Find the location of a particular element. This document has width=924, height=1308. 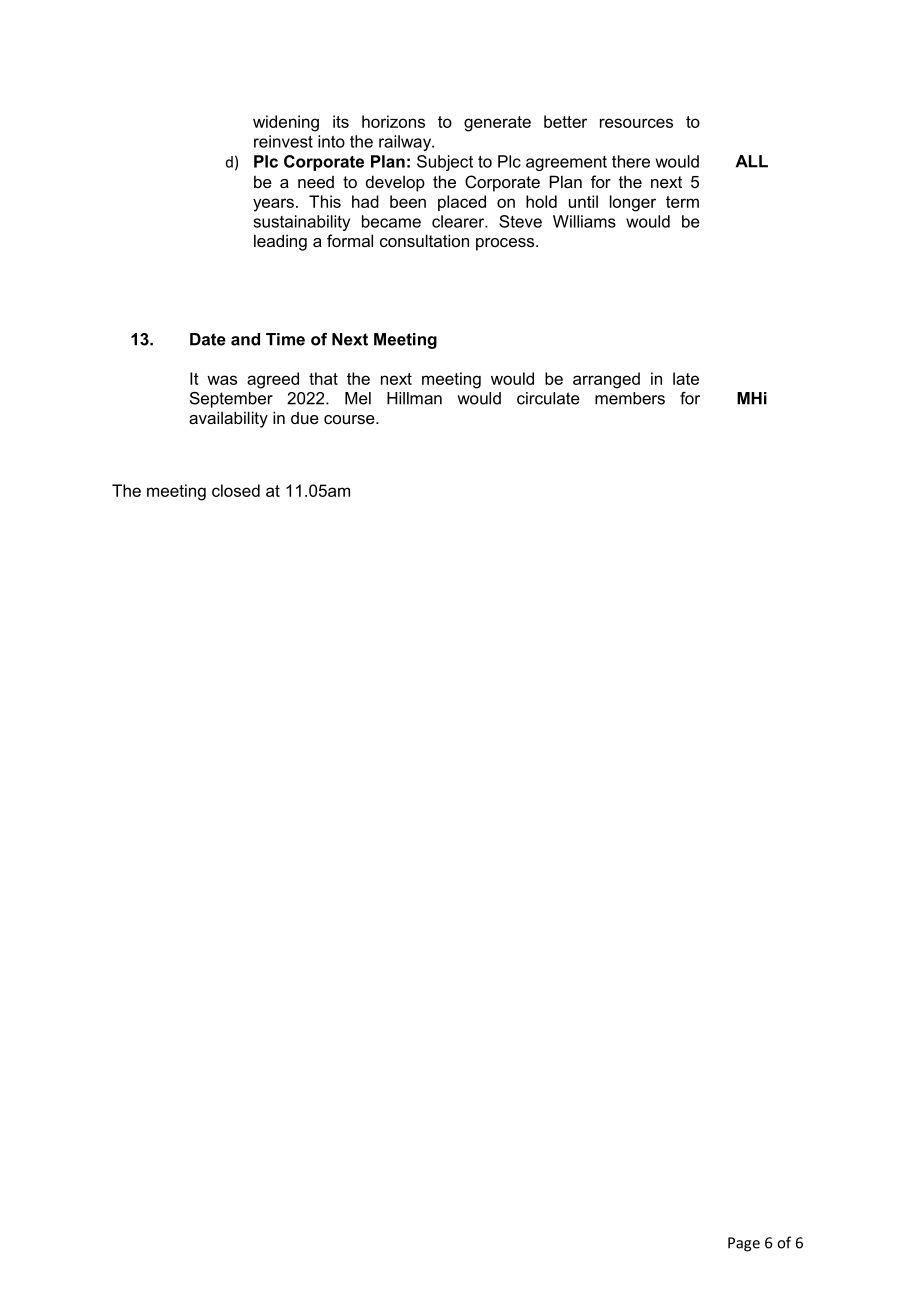

course is located at coordinates (350, 419).
